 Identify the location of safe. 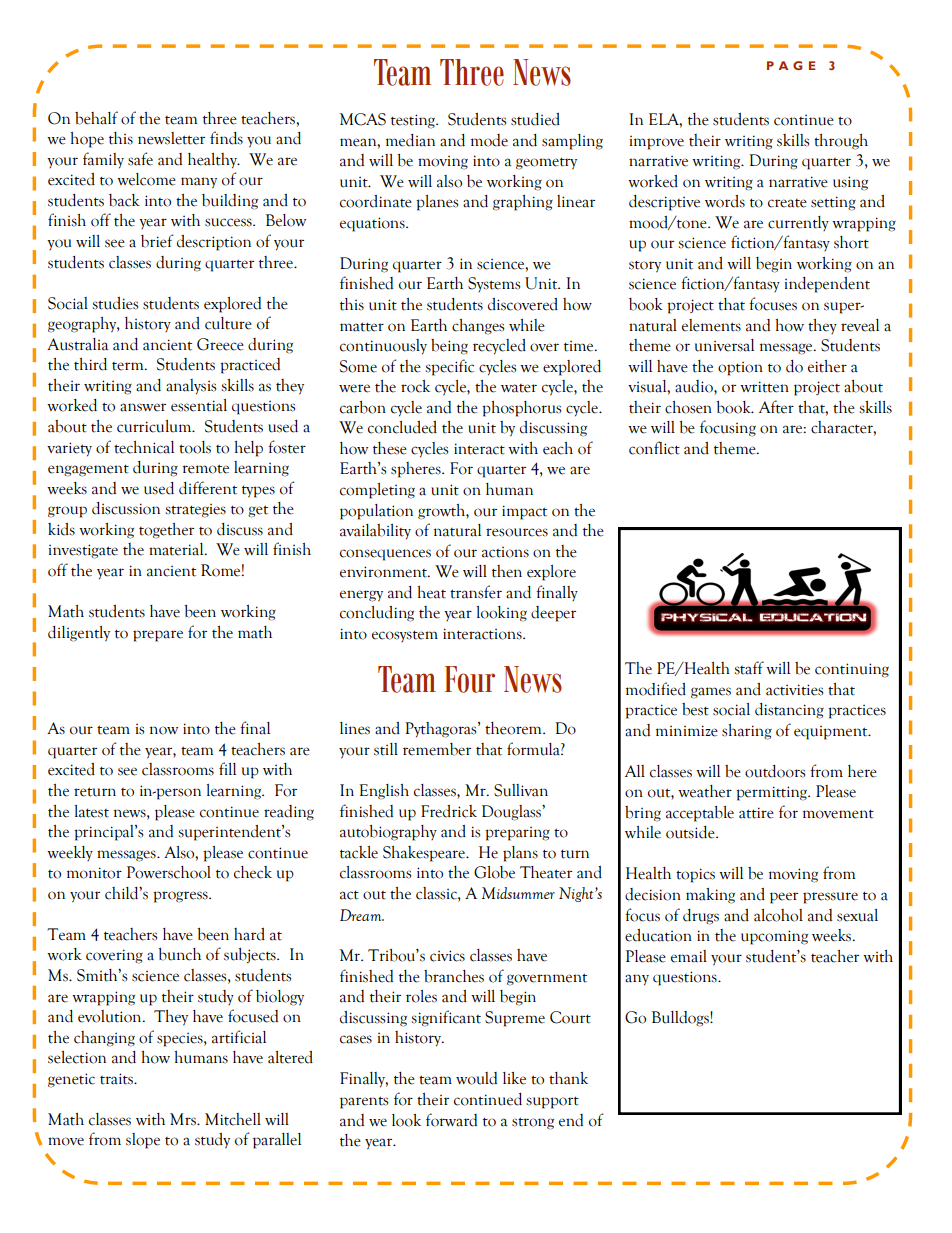
(140, 159).
